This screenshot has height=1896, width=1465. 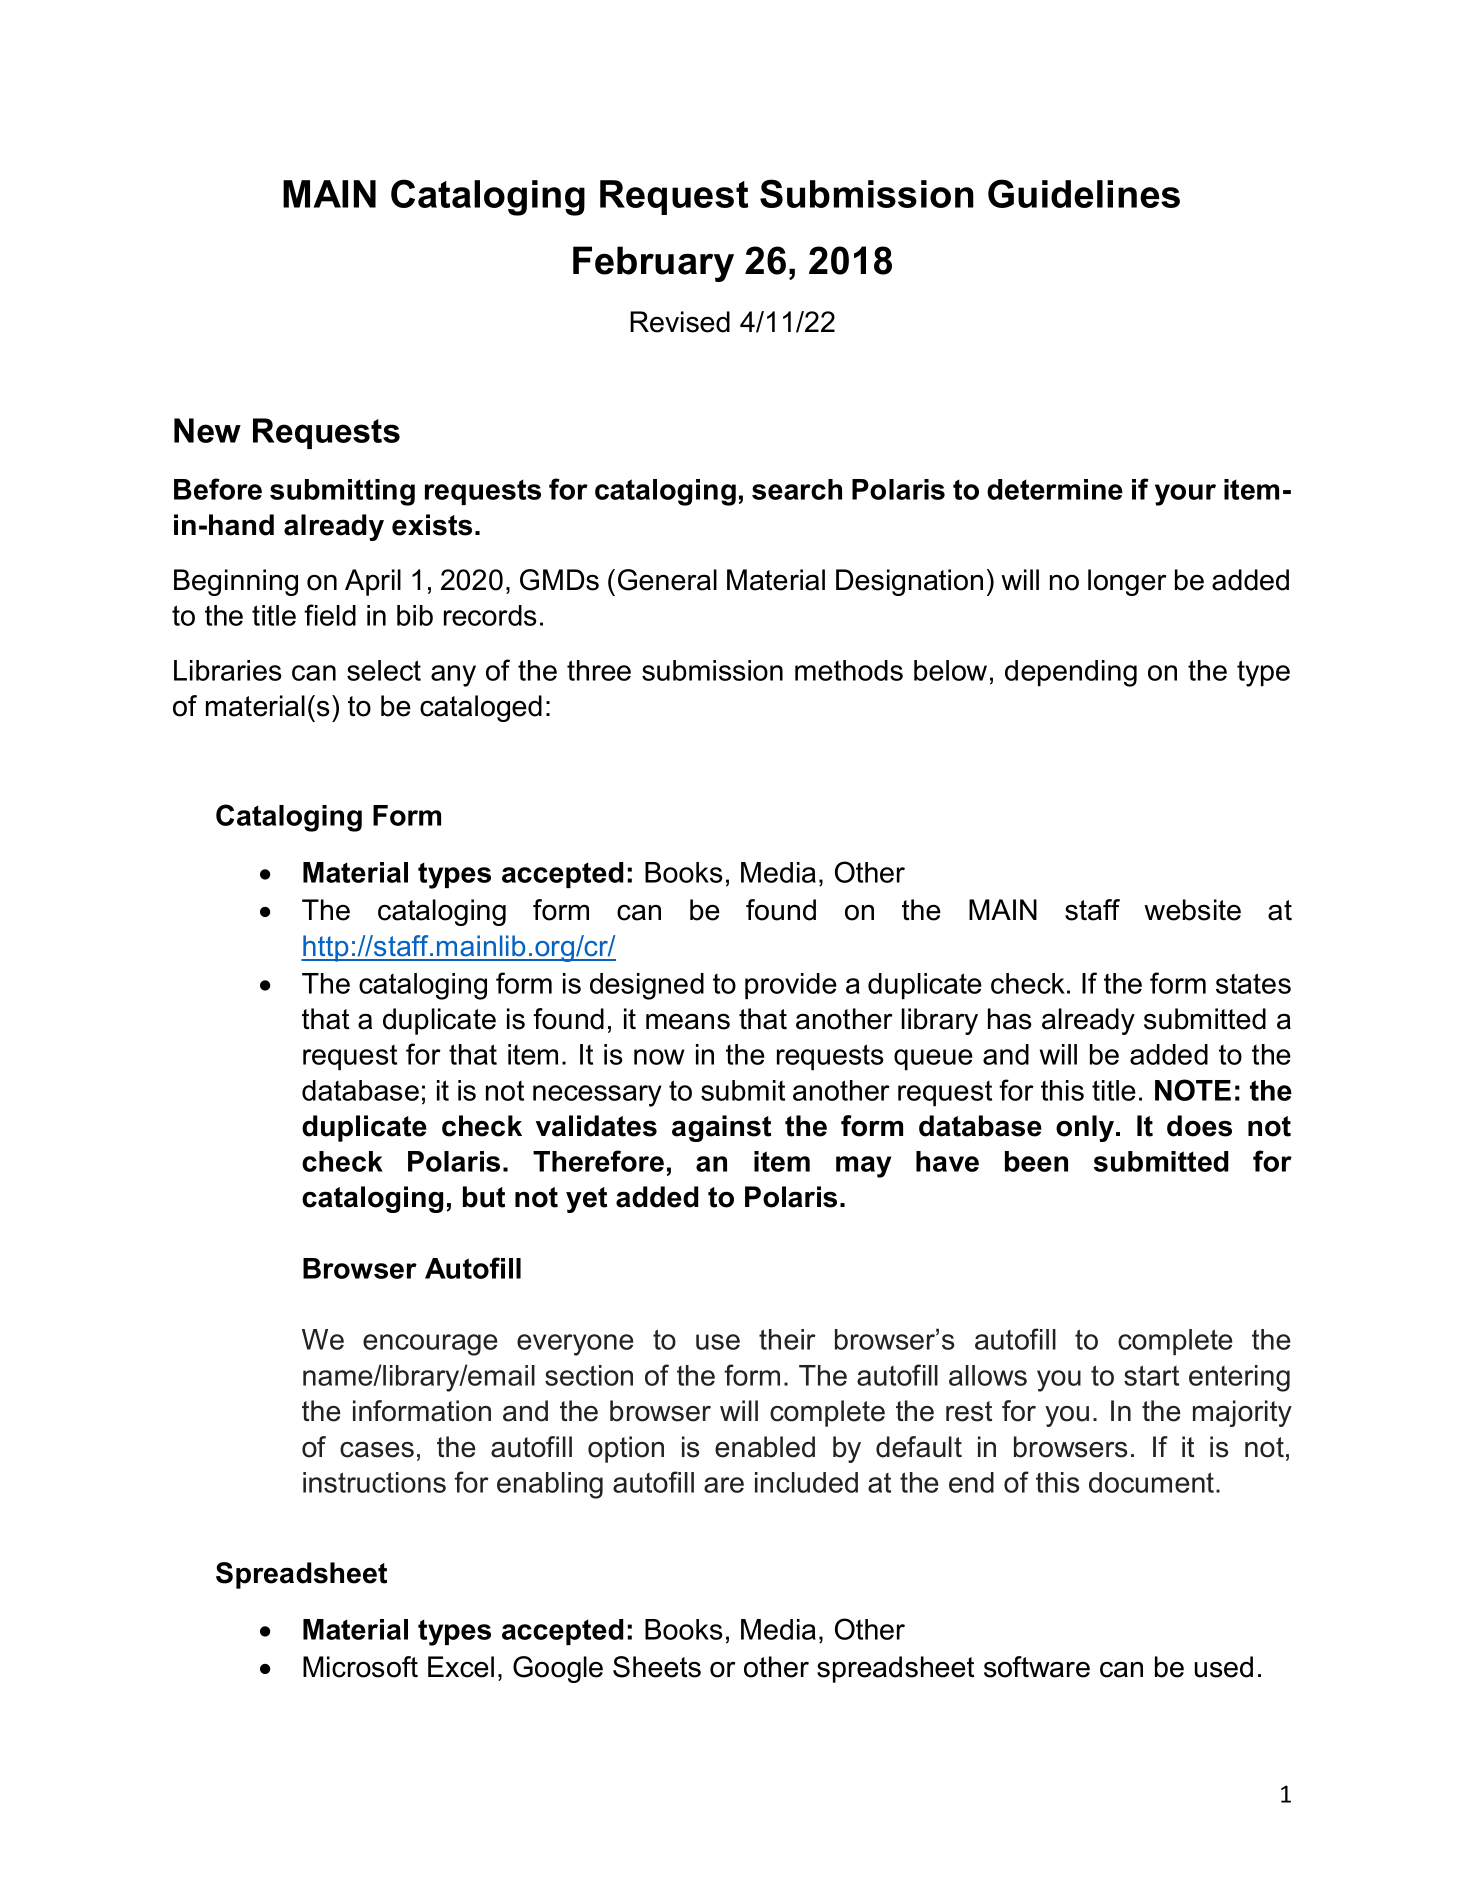 What do you see at coordinates (657, 1667) in the screenshot?
I see `Sheets` at bounding box center [657, 1667].
